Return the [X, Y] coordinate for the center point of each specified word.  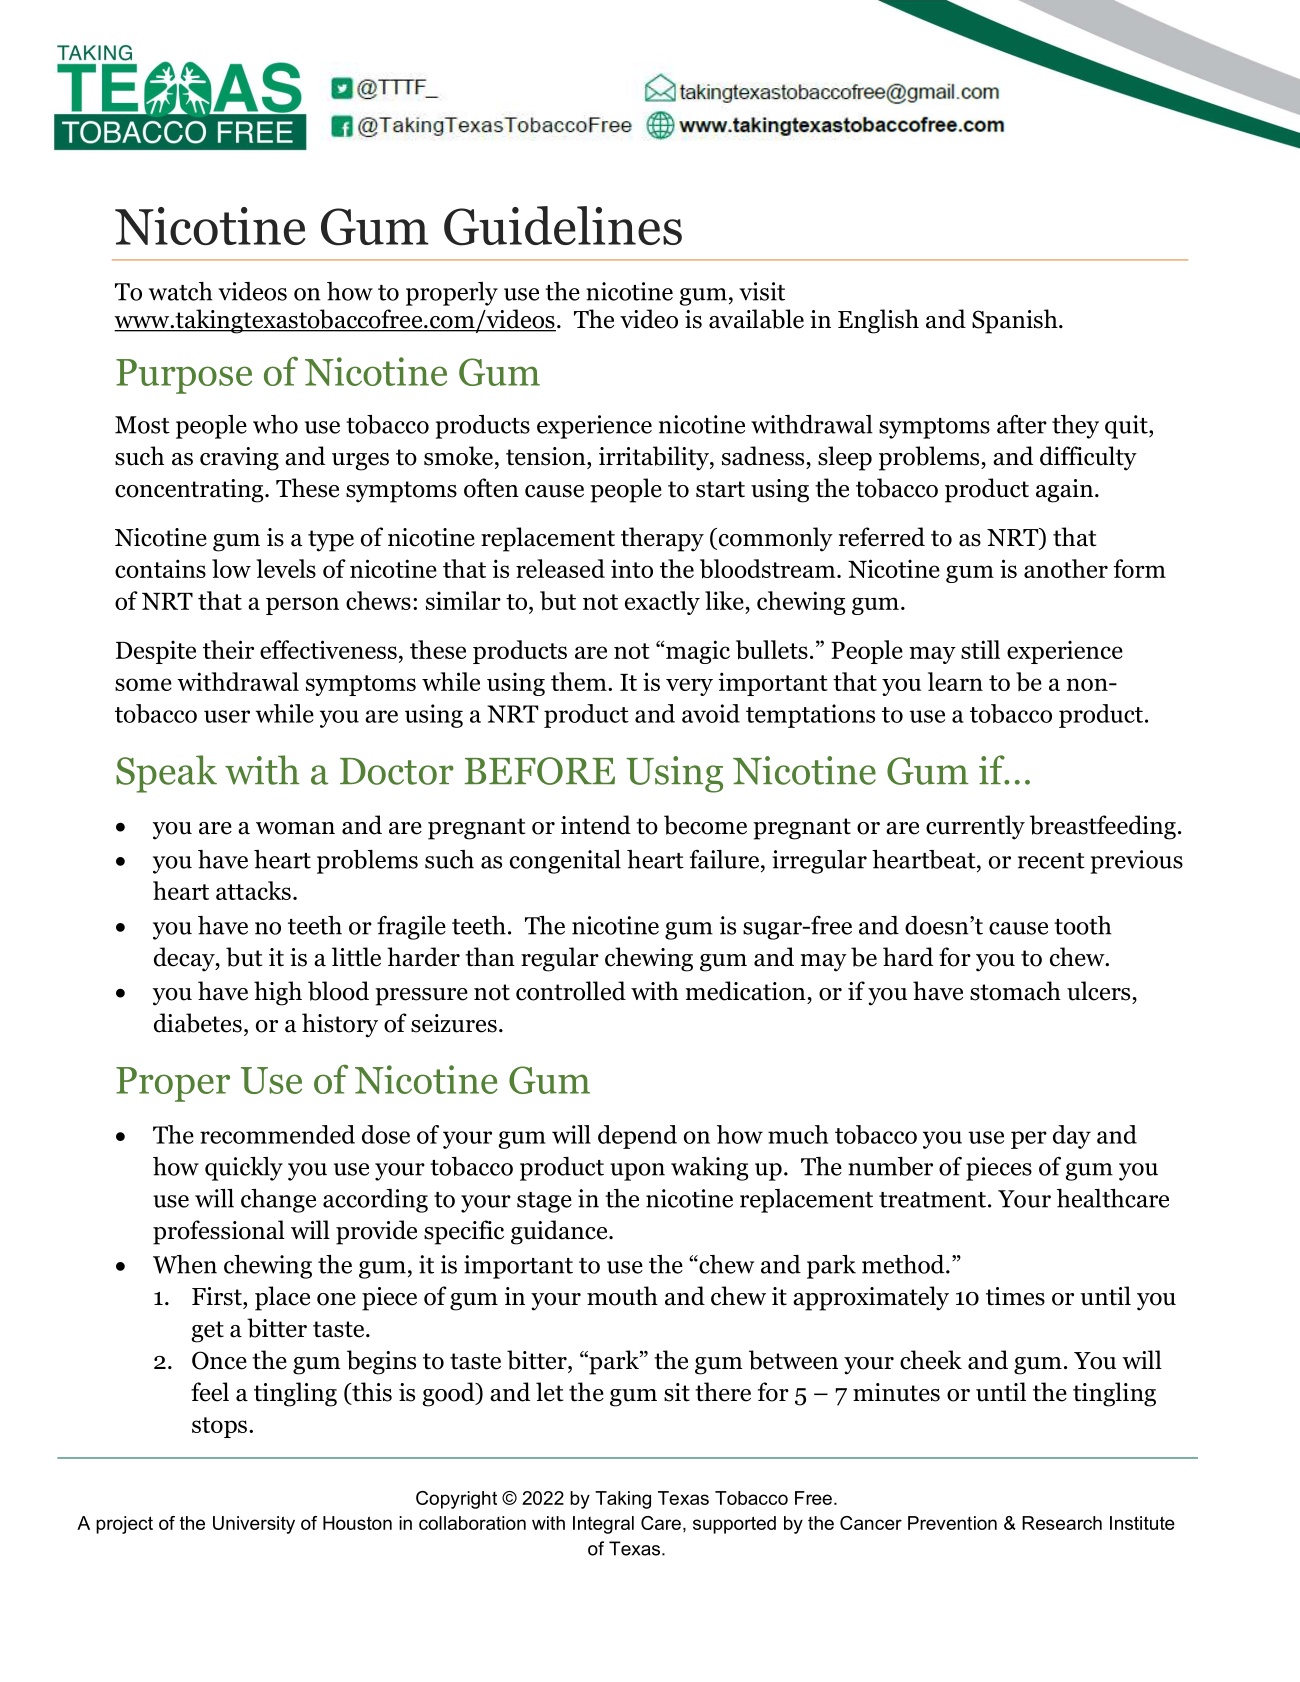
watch [181, 291]
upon [637, 1172]
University [254, 1525]
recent [1051, 861]
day [1072, 1137]
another [1066, 568]
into [632, 568]
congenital [565, 862]
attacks [253, 890]
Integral [603, 1525]
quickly [244, 1169]
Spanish [1016, 321]
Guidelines [563, 226]
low [231, 568]
